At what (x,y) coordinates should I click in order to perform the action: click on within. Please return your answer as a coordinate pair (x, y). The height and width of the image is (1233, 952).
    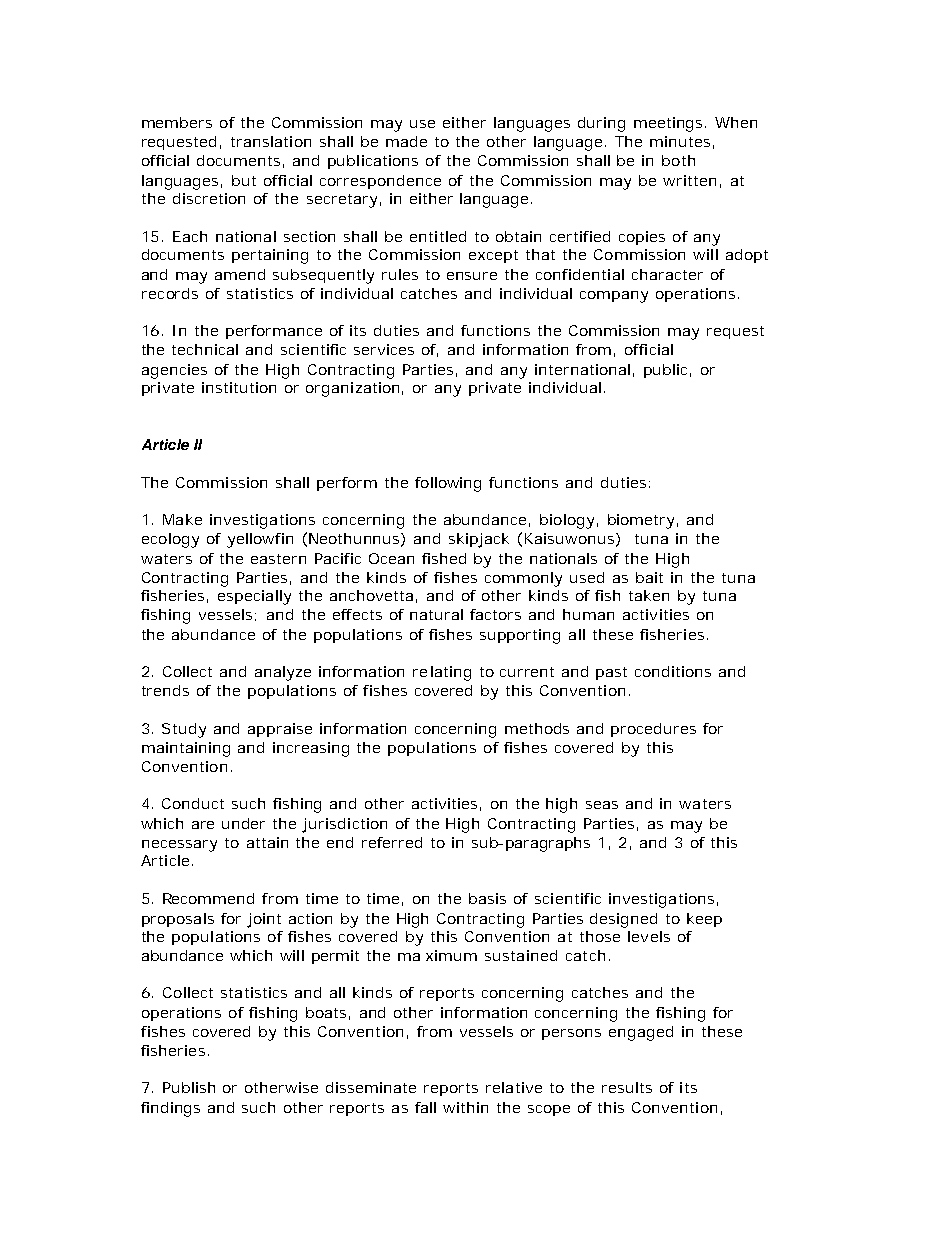
    Looking at the image, I should click on (465, 1107).
